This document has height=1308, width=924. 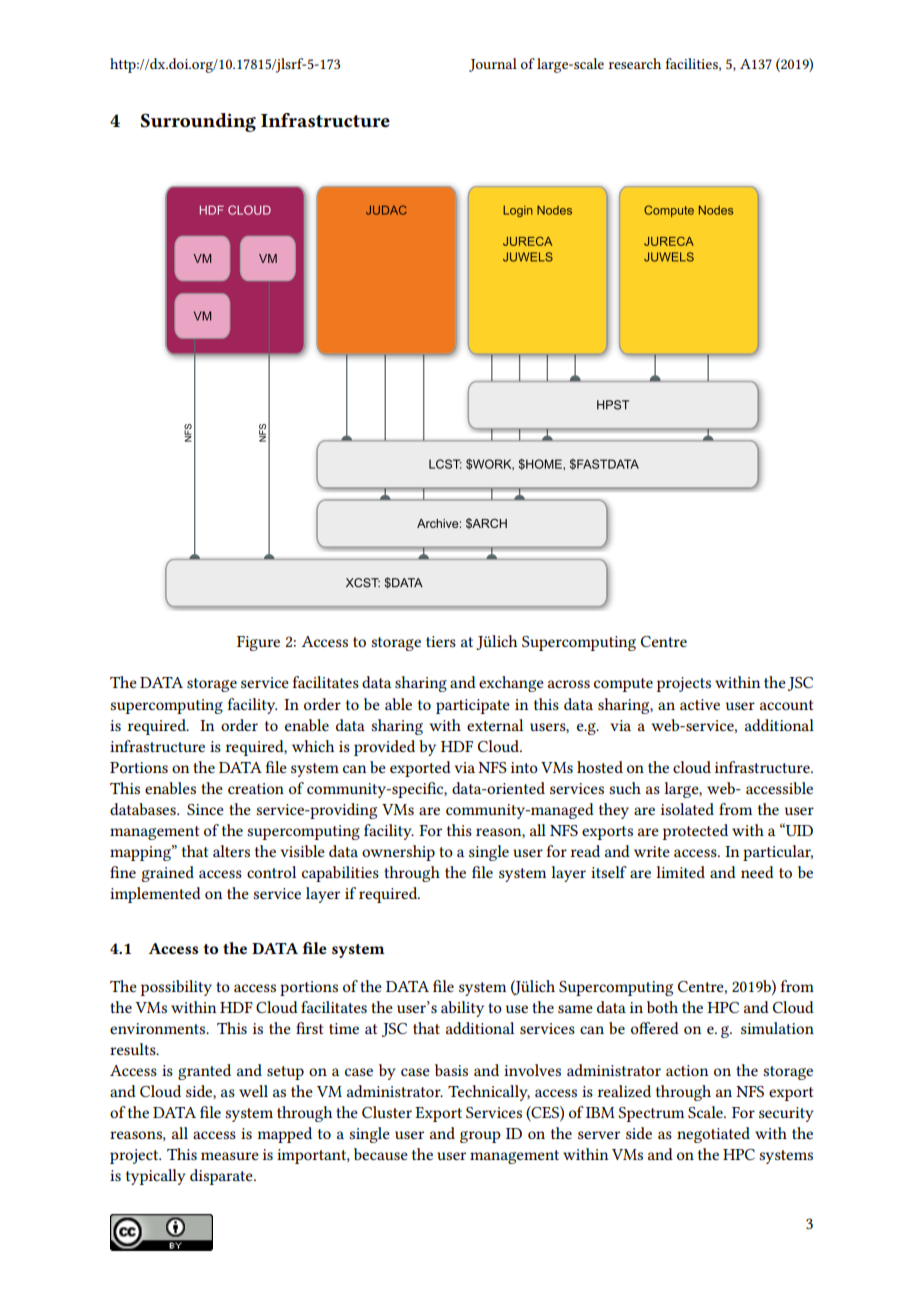 I want to click on group, so click(x=480, y=1137).
